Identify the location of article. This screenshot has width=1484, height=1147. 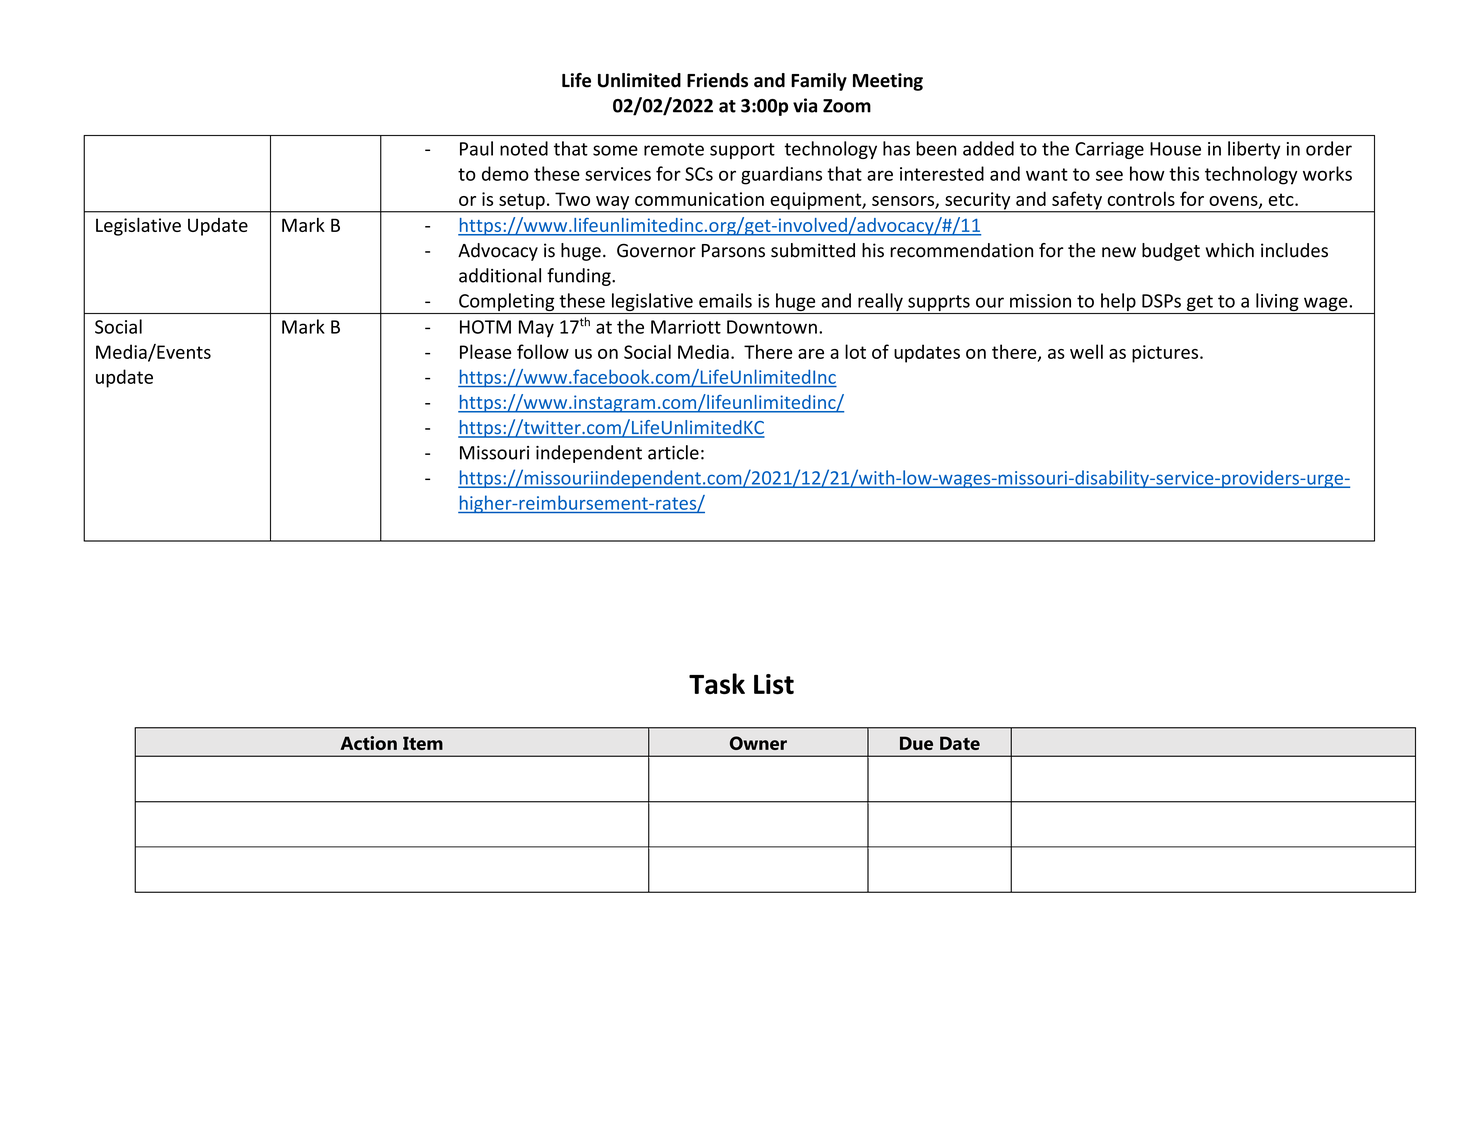
(673, 452).
